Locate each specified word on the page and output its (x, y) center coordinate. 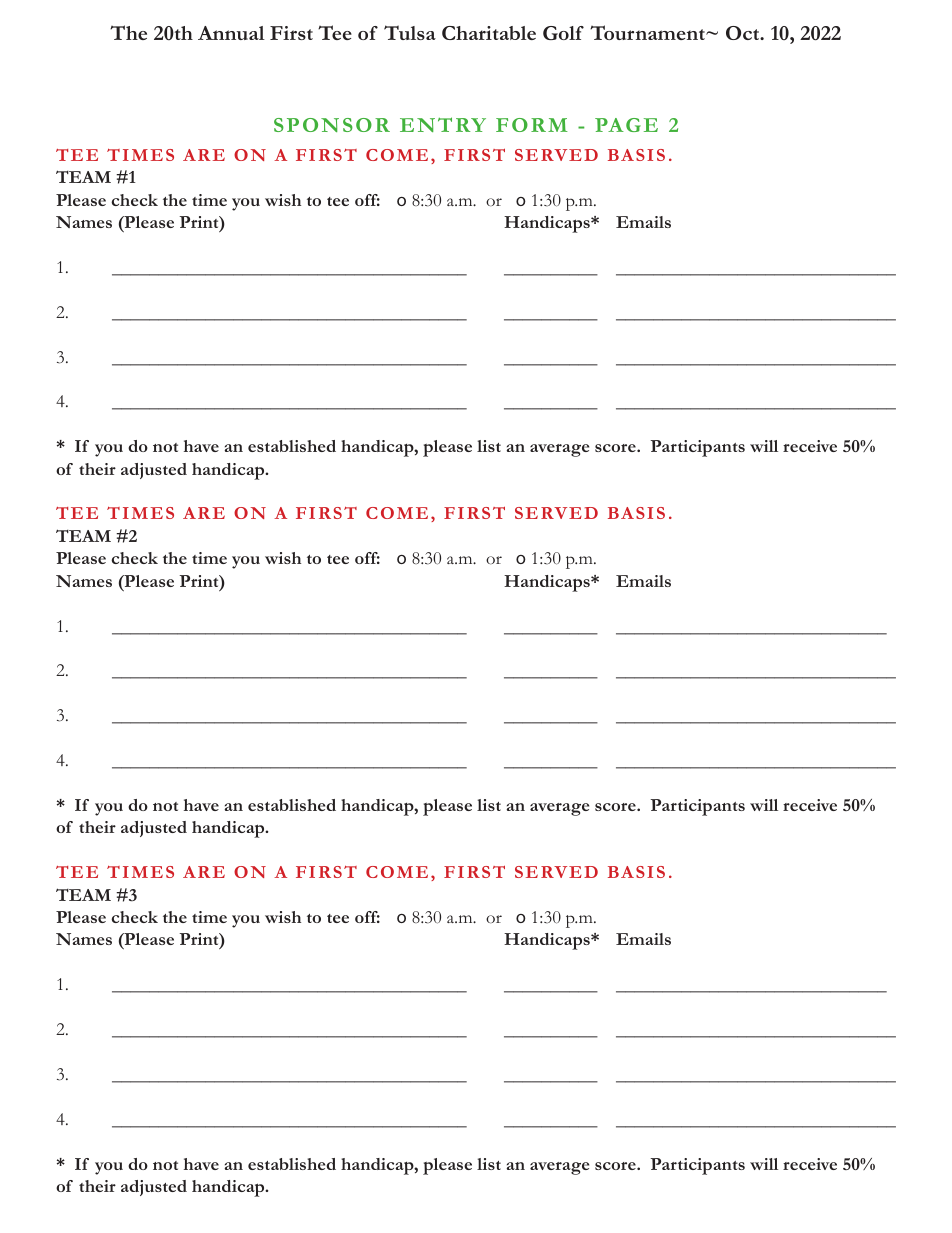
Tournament (648, 32)
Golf (563, 33)
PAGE (626, 125)
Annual (231, 33)
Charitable (489, 33)
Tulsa (410, 32)
